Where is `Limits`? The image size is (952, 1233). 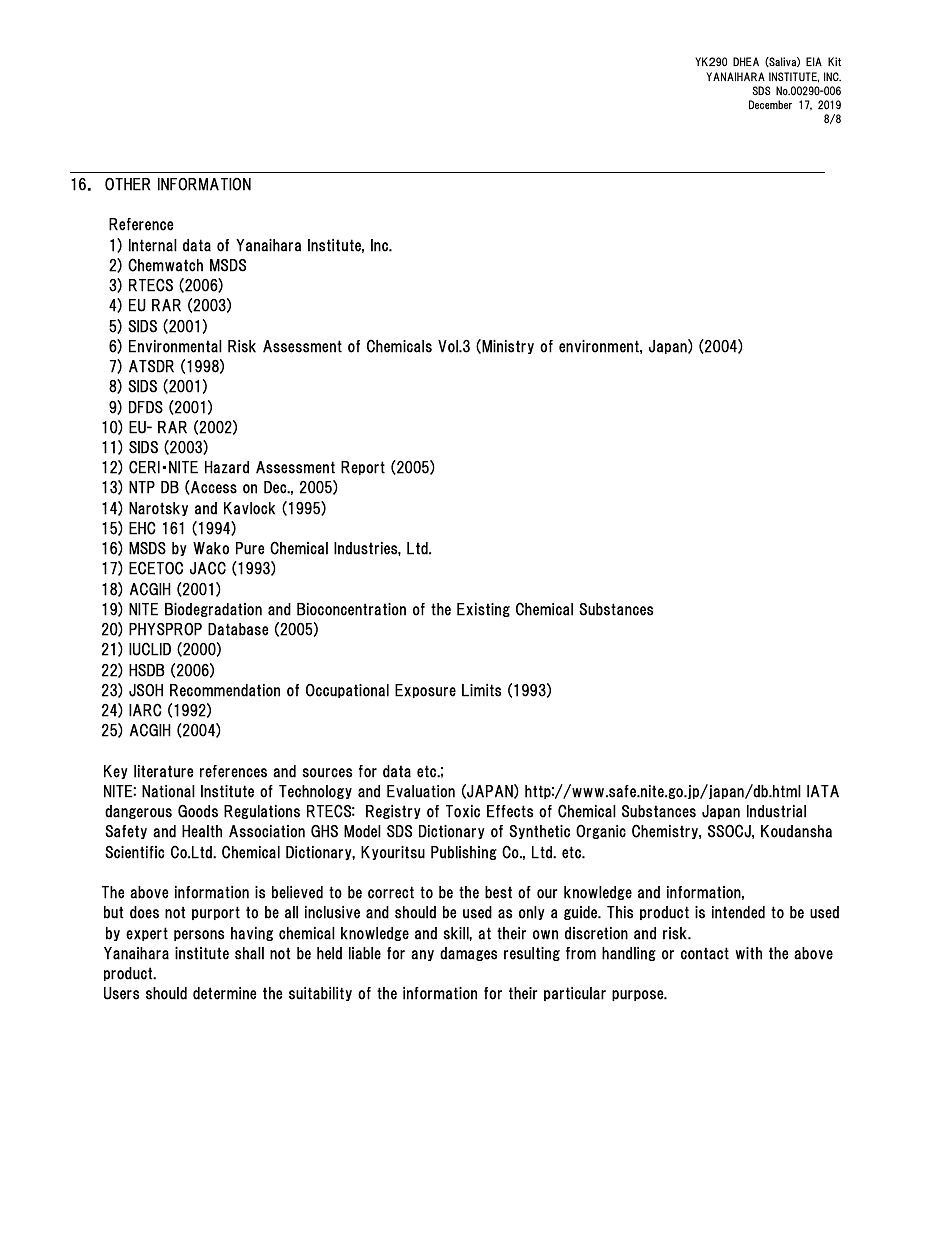
Limits is located at coordinates (481, 690).
